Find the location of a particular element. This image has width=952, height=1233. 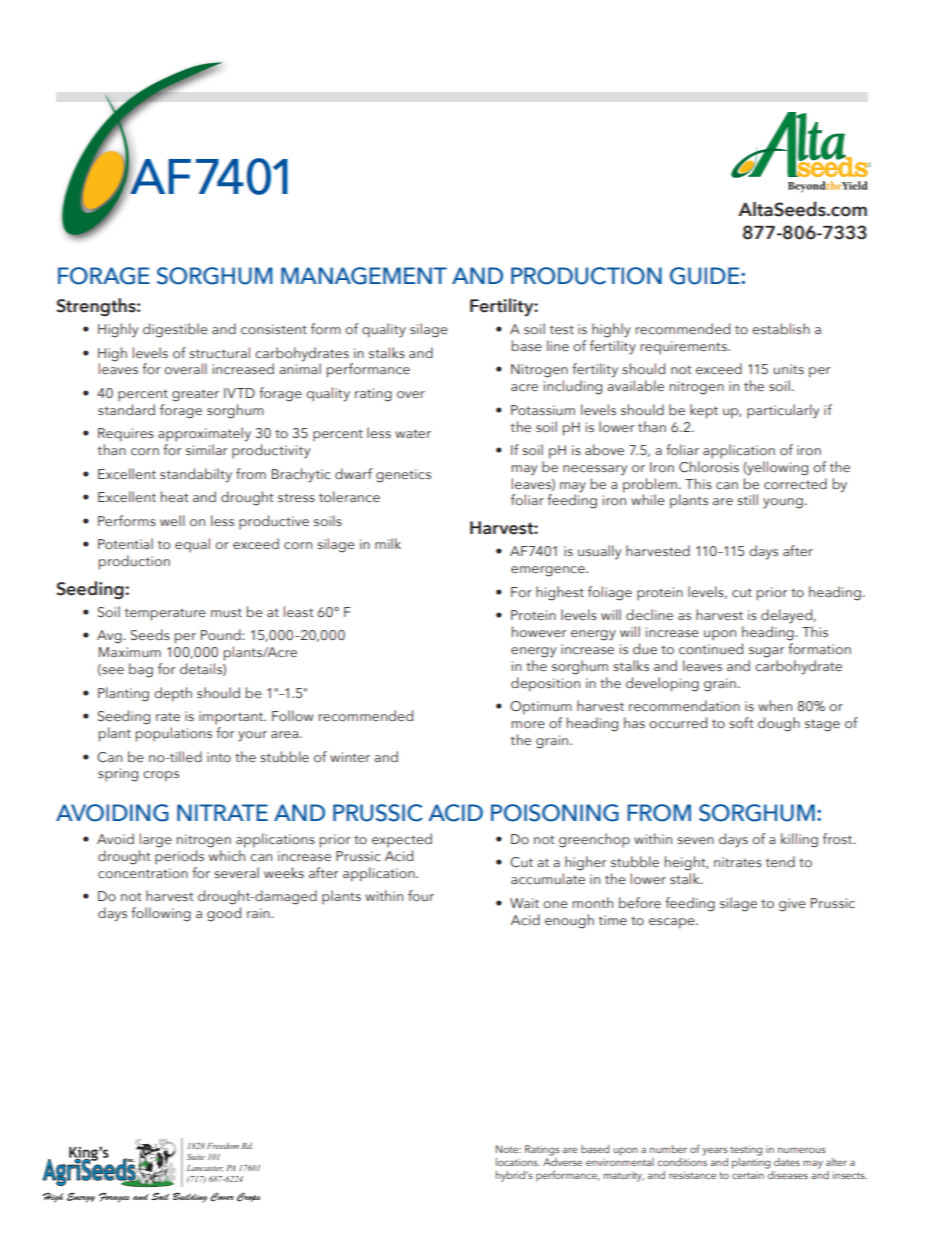

however is located at coordinates (539, 632).
